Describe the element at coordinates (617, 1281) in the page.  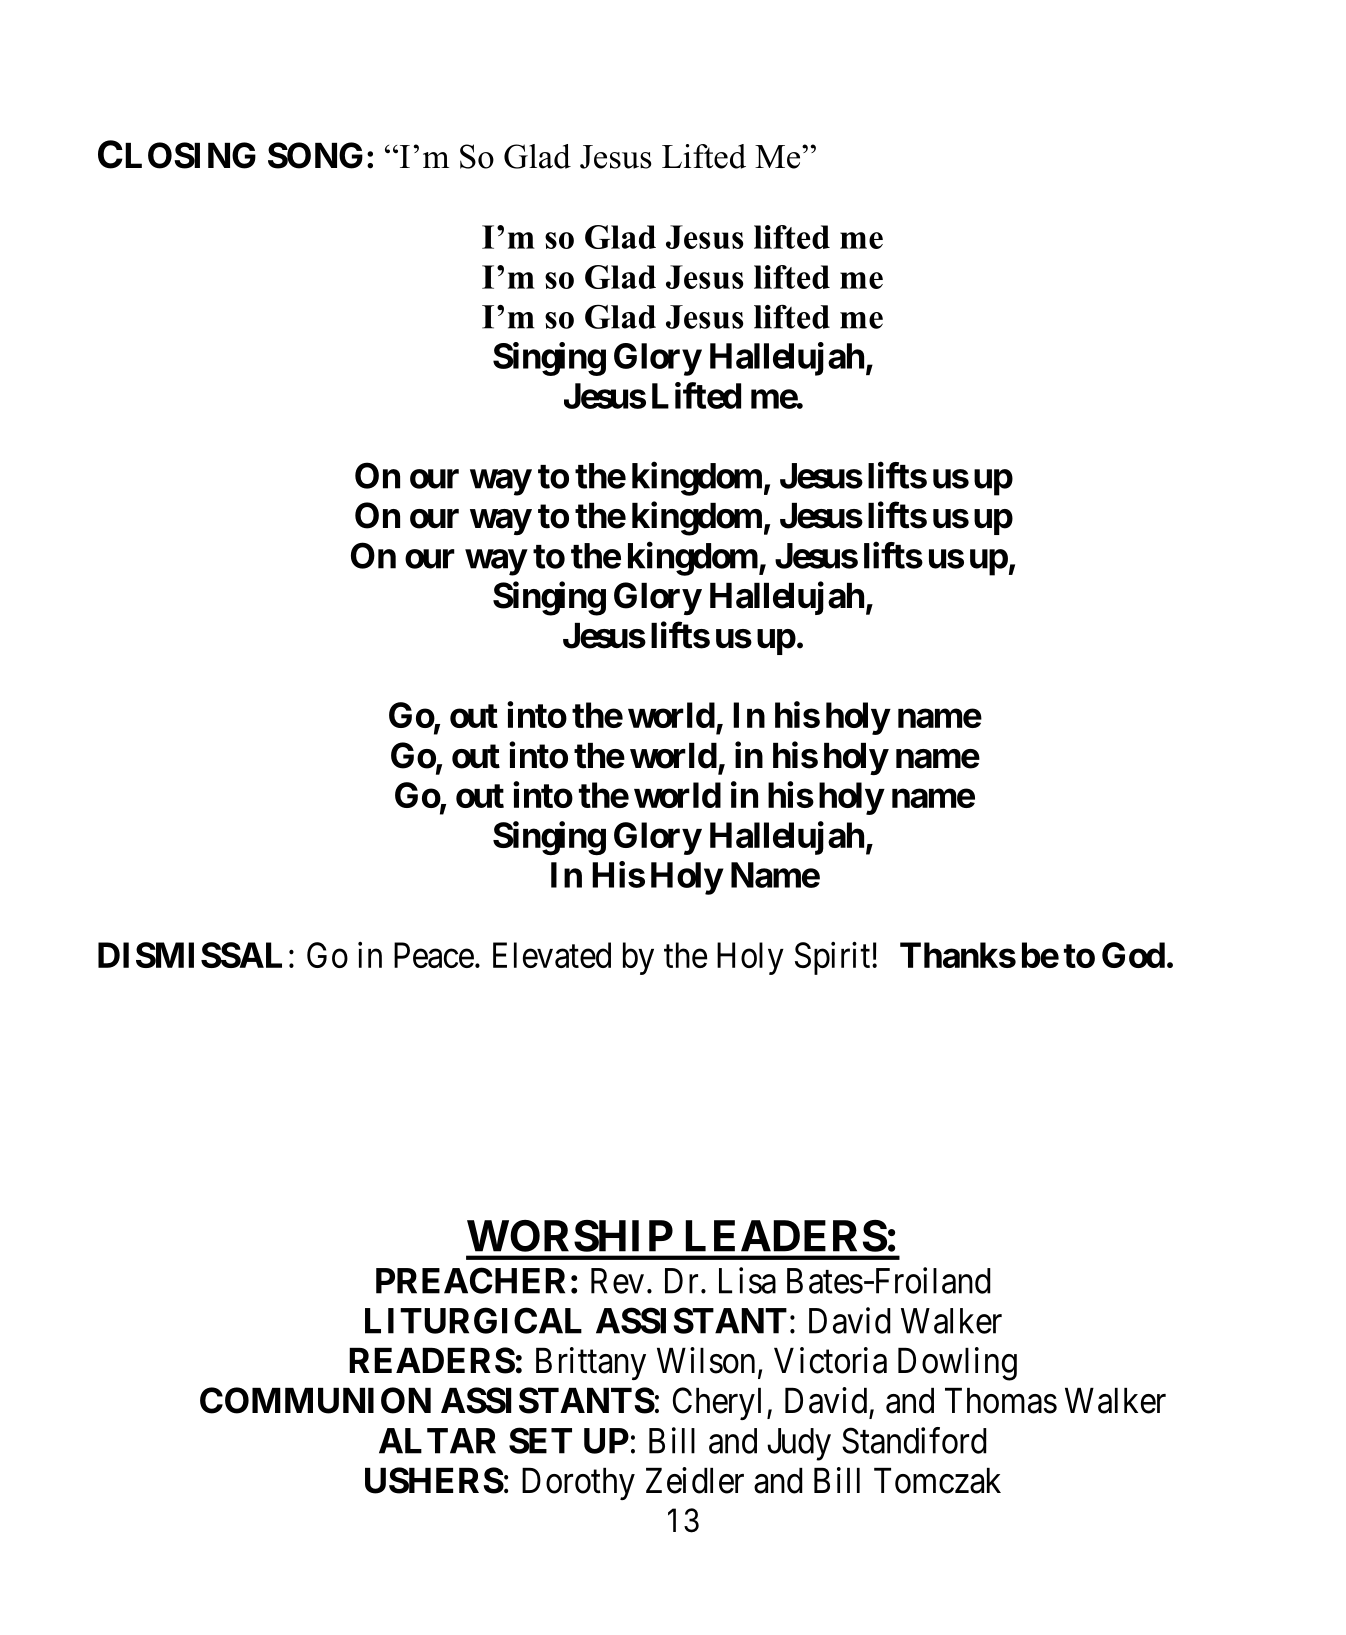
I see `Rev` at that location.
